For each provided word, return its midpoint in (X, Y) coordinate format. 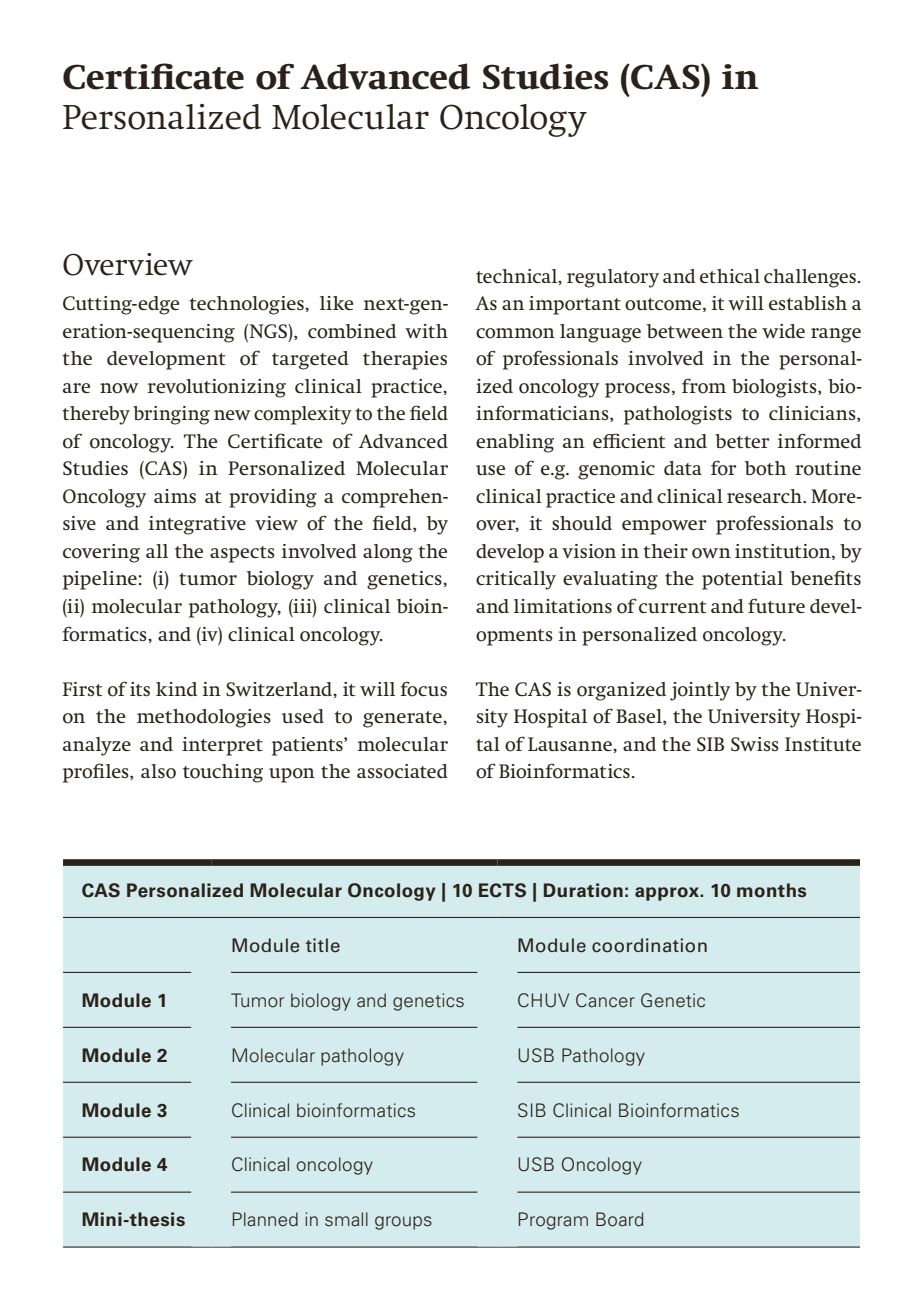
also (158, 771)
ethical (730, 276)
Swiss (755, 744)
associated (402, 771)
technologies (248, 305)
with (426, 331)
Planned (265, 1219)
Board (620, 1219)
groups (403, 1223)
